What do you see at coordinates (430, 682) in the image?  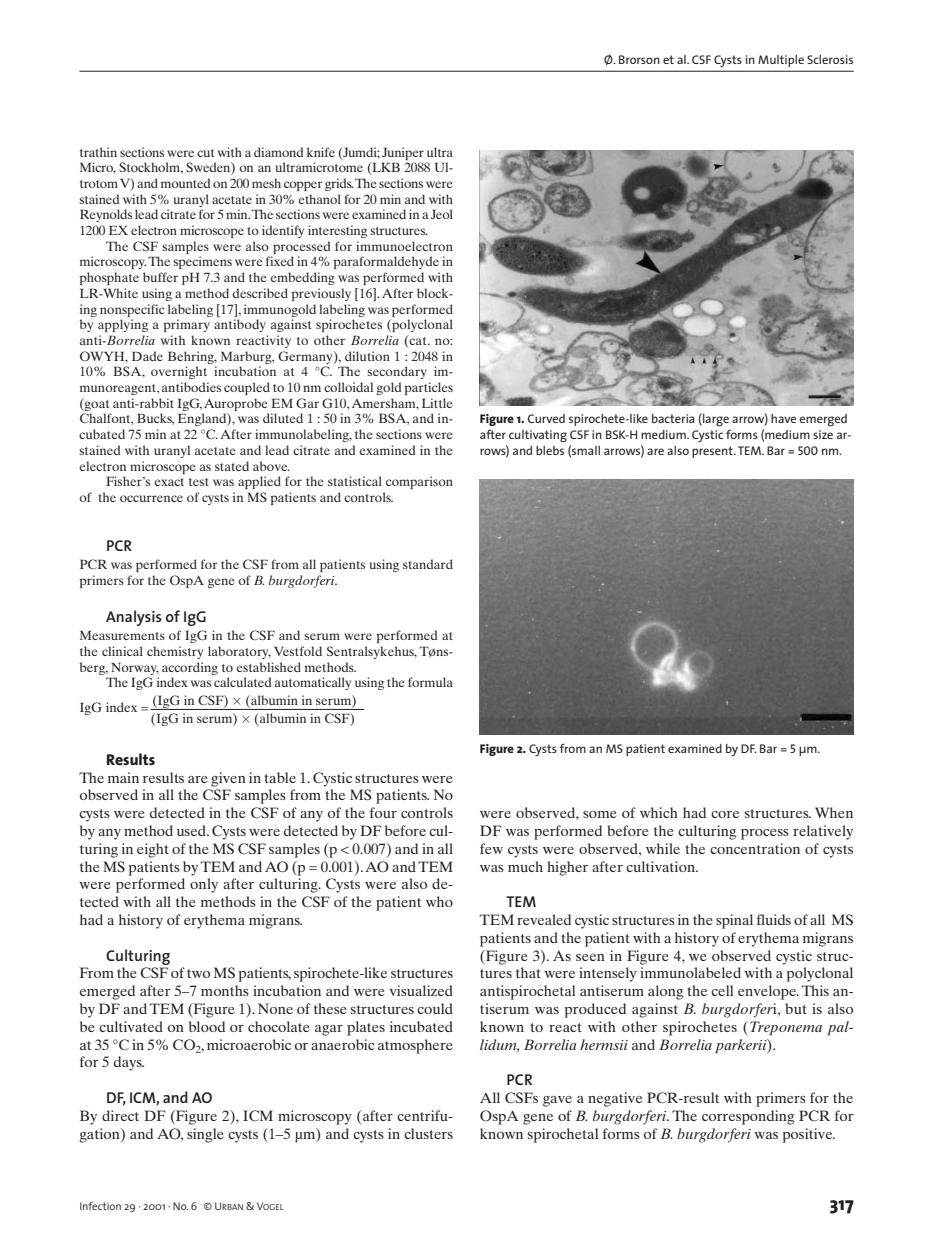 I see `formula` at bounding box center [430, 682].
